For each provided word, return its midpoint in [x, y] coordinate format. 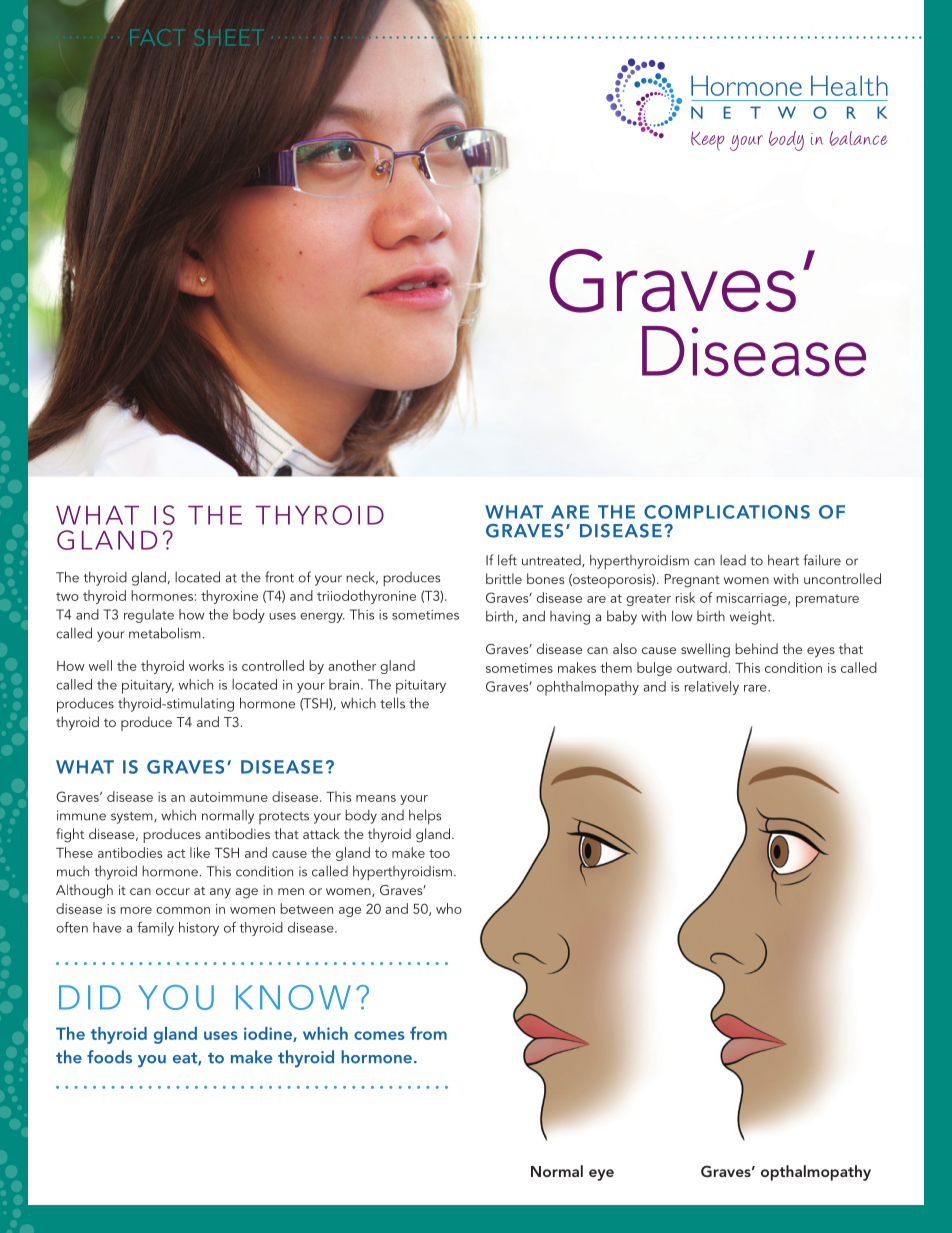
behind [756, 648]
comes [379, 1035]
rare [756, 688]
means [376, 798]
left [507, 560]
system [133, 818]
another [352, 665]
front [279, 577]
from [428, 1033]
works [206, 665]
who [449, 908]
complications [727, 512]
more [136, 910]
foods [109, 1057]
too [439, 853]
